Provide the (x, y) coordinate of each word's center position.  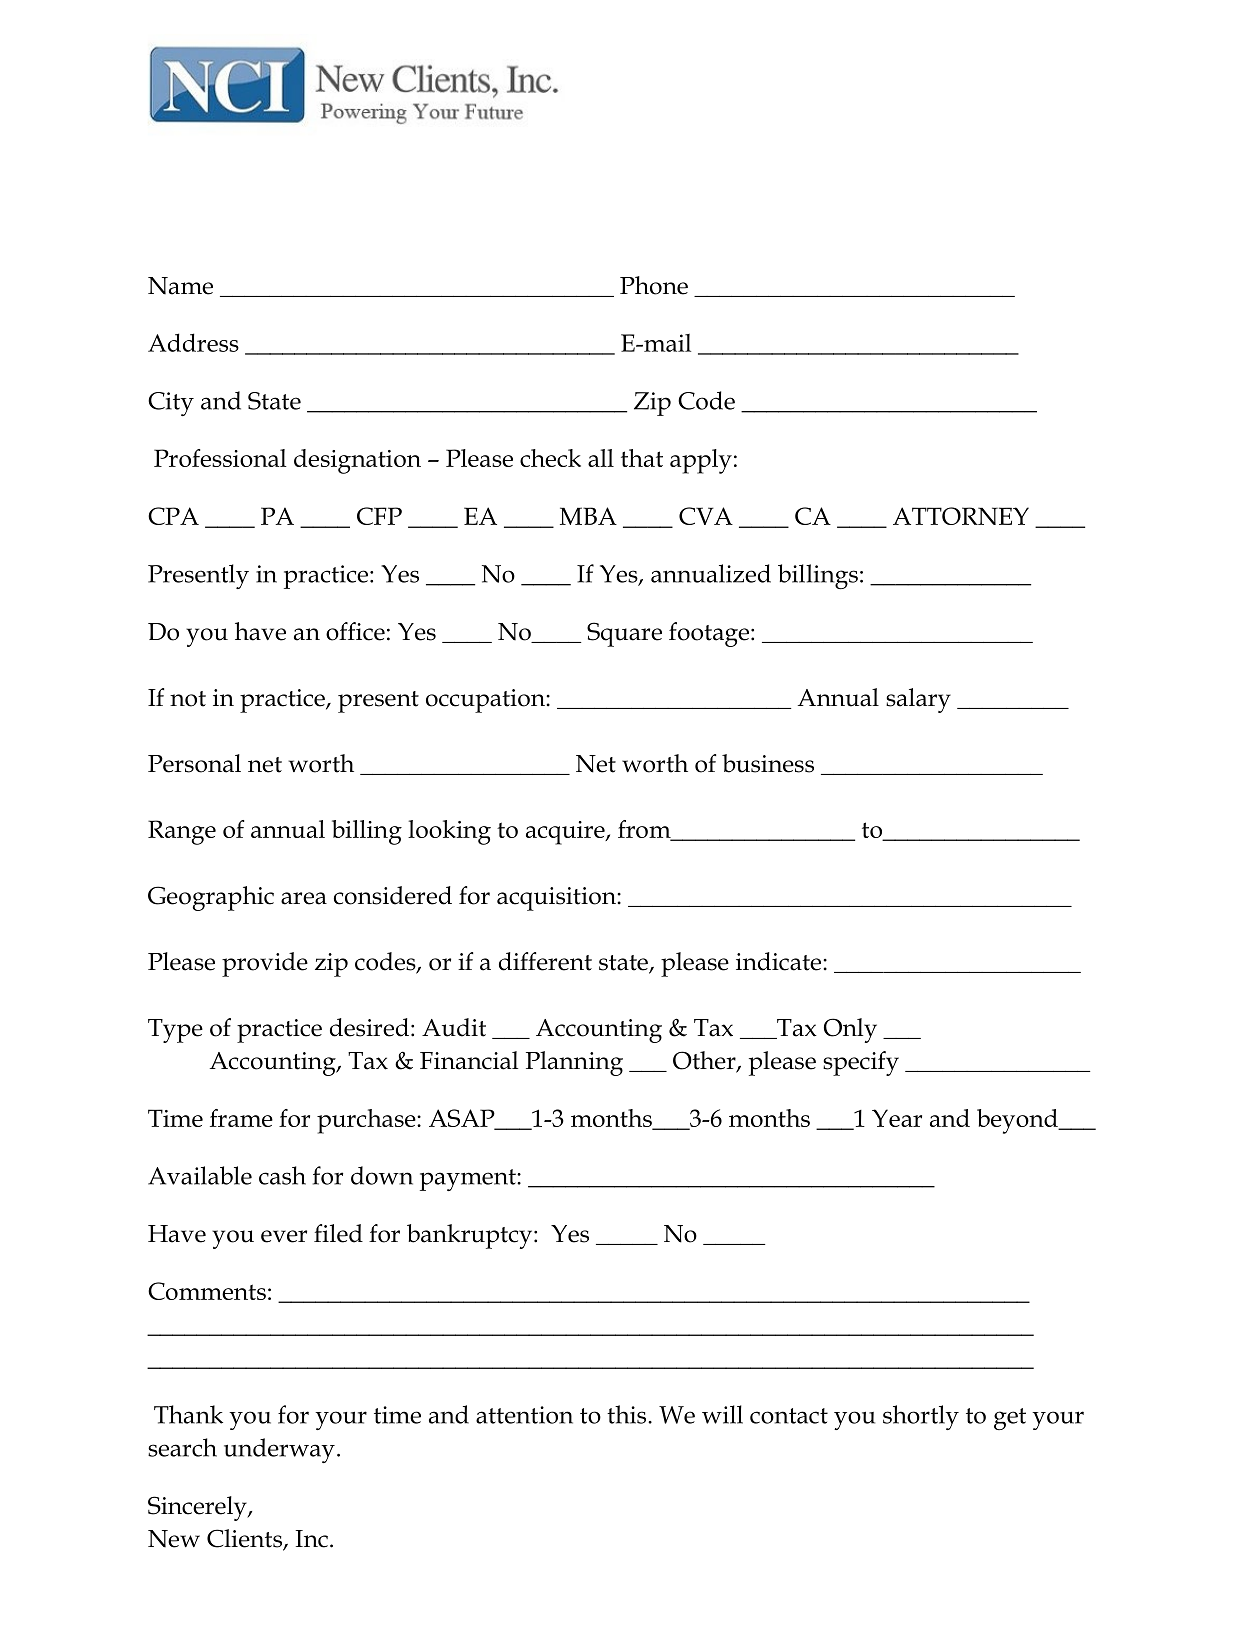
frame (241, 1118)
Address (193, 342)
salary (918, 700)
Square (624, 634)
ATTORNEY (961, 516)
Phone (654, 285)
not (188, 699)
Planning (574, 1063)
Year (897, 1118)
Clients (245, 1539)
